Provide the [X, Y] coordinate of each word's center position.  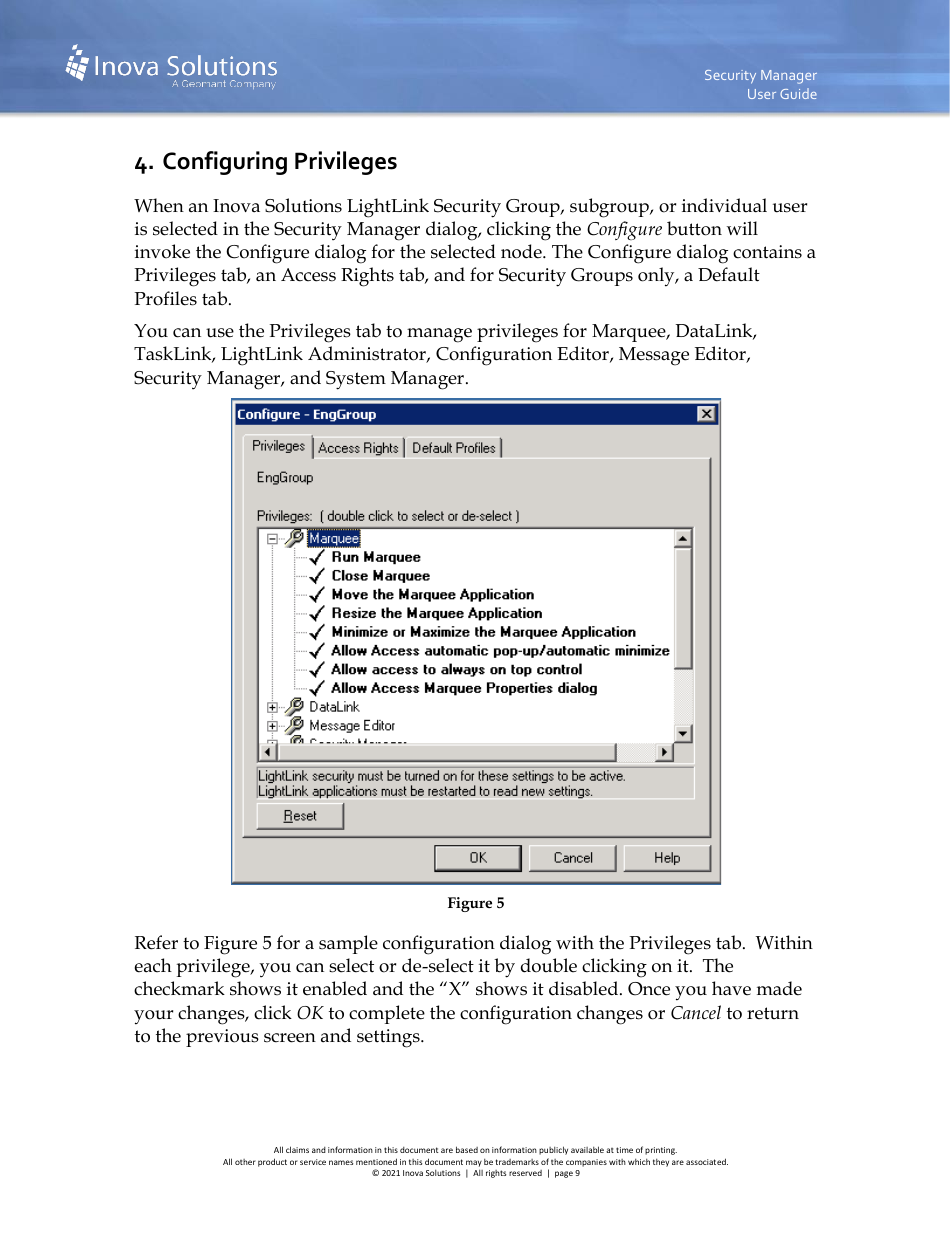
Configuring [225, 163]
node [522, 251]
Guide [798, 93]
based [467, 1149]
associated [707, 1161]
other [245, 1162]
